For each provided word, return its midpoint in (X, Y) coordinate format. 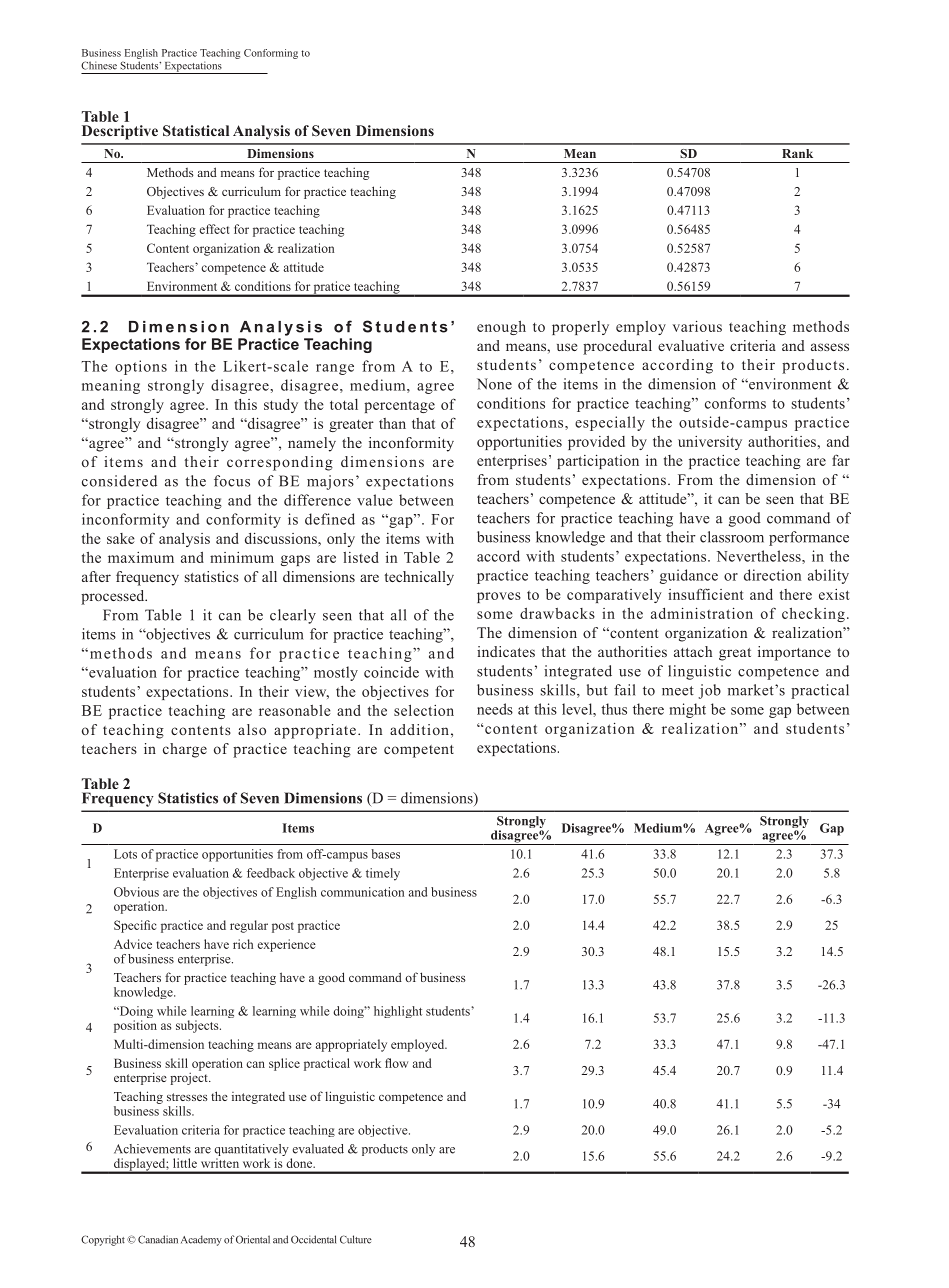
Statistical (196, 130)
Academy (201, 1240)
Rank (797, 153)
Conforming (271, 54)
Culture (356, 1239)
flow (396, 1063)
